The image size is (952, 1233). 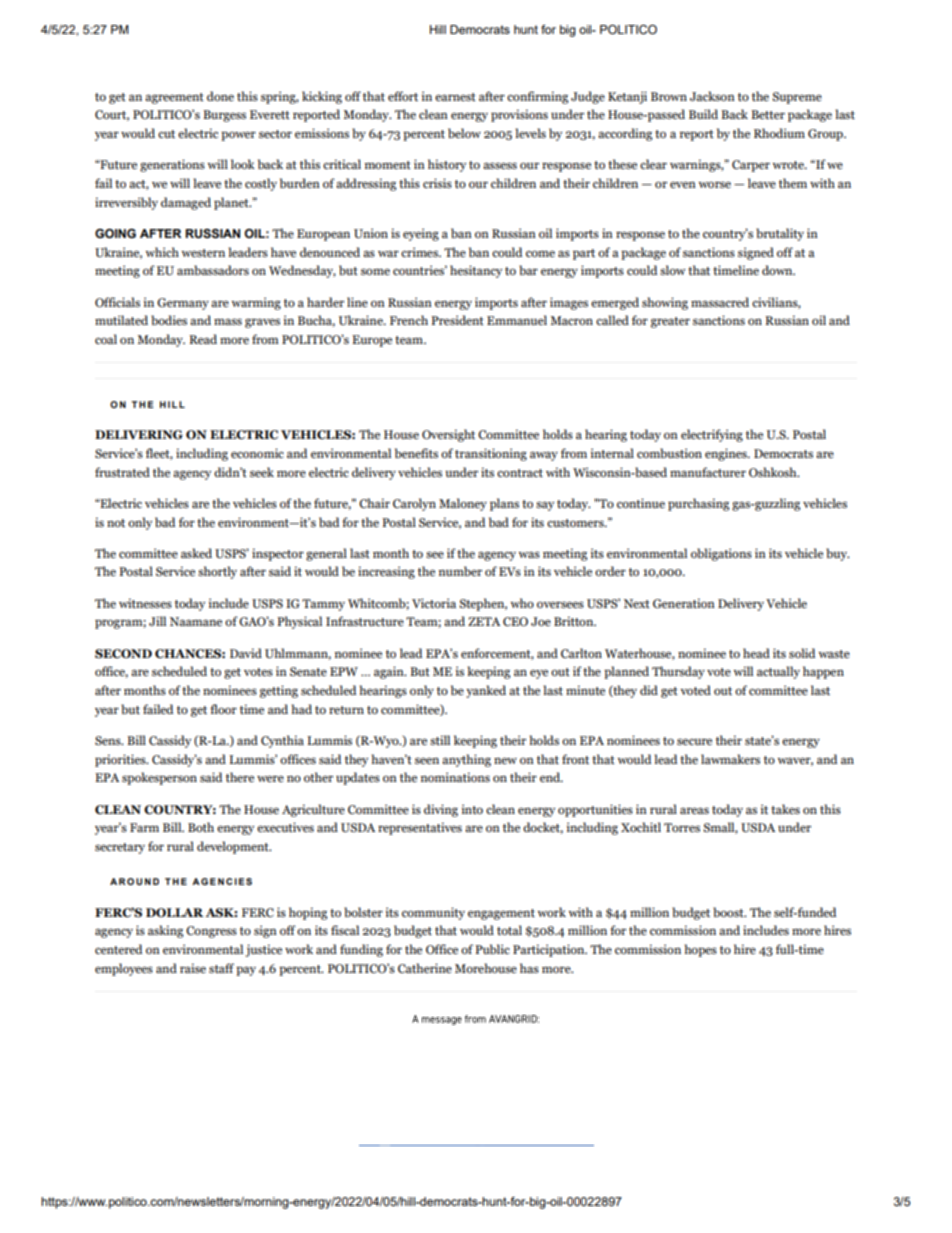 What do you see at coordinates (442, 1021) in the screenshot?
I see `message` at bounding box center [442, 1021].
